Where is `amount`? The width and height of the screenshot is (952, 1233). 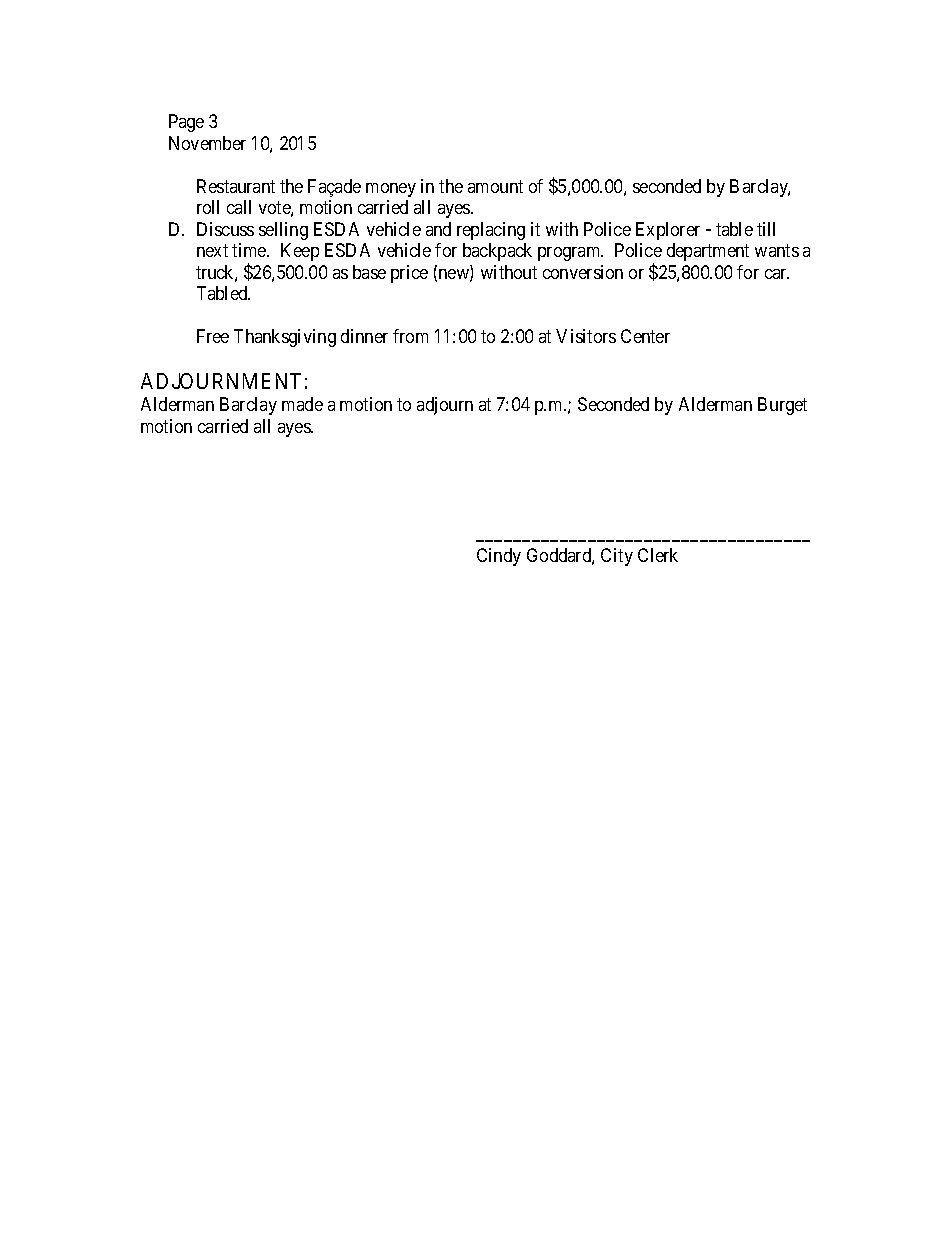
amount is located at coordinates (495, 186).
